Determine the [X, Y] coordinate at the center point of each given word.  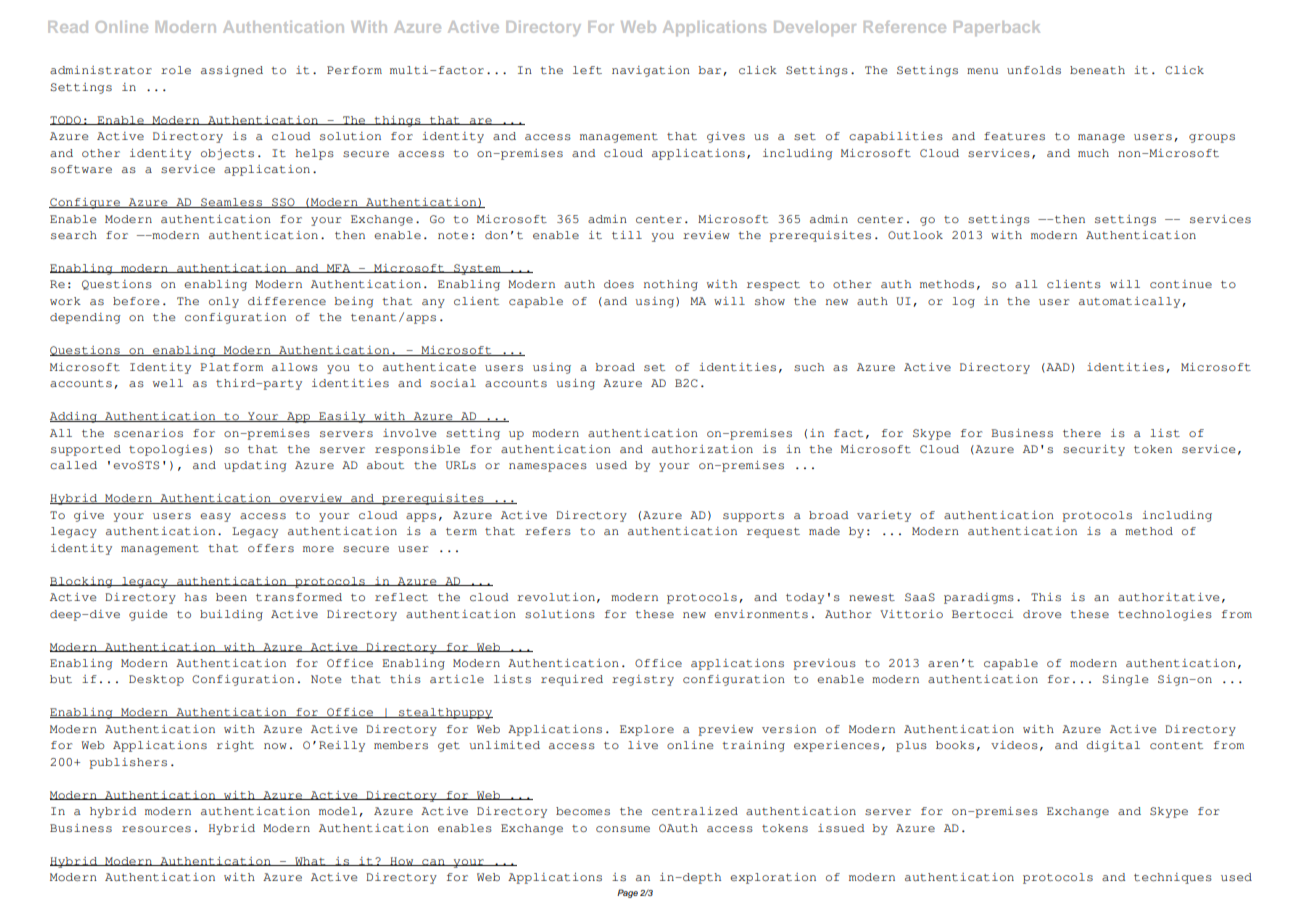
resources [156, 829]
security [1094, 450]
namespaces [548, 467]
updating [255, 466]
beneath [1097, 70]
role [176, 70]
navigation [651, 71]
